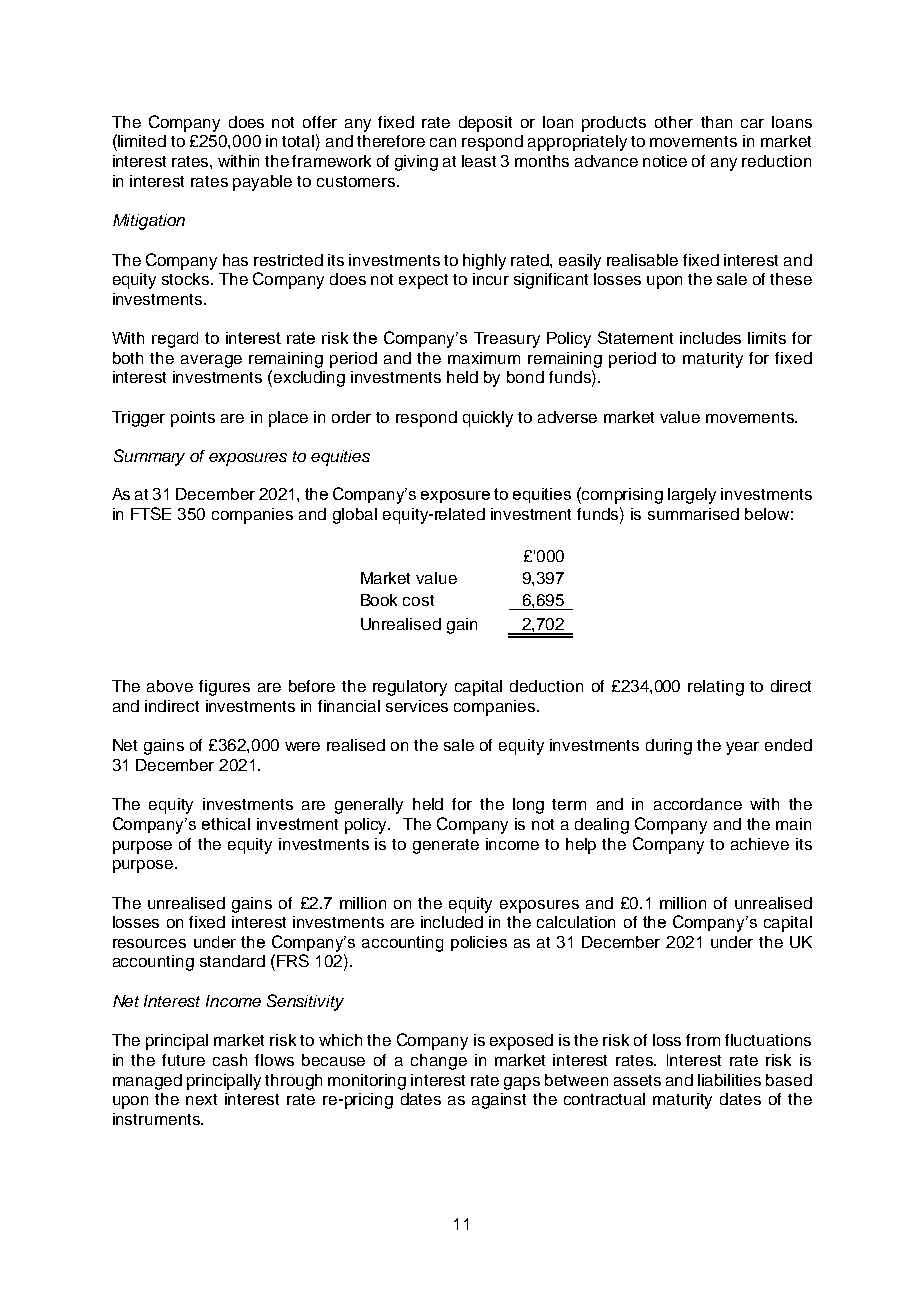 The width and height of the screenshot is (924, 1308). Describe the element at coordinates (201, 1099) in the screenshot. I see `next` at that location.
